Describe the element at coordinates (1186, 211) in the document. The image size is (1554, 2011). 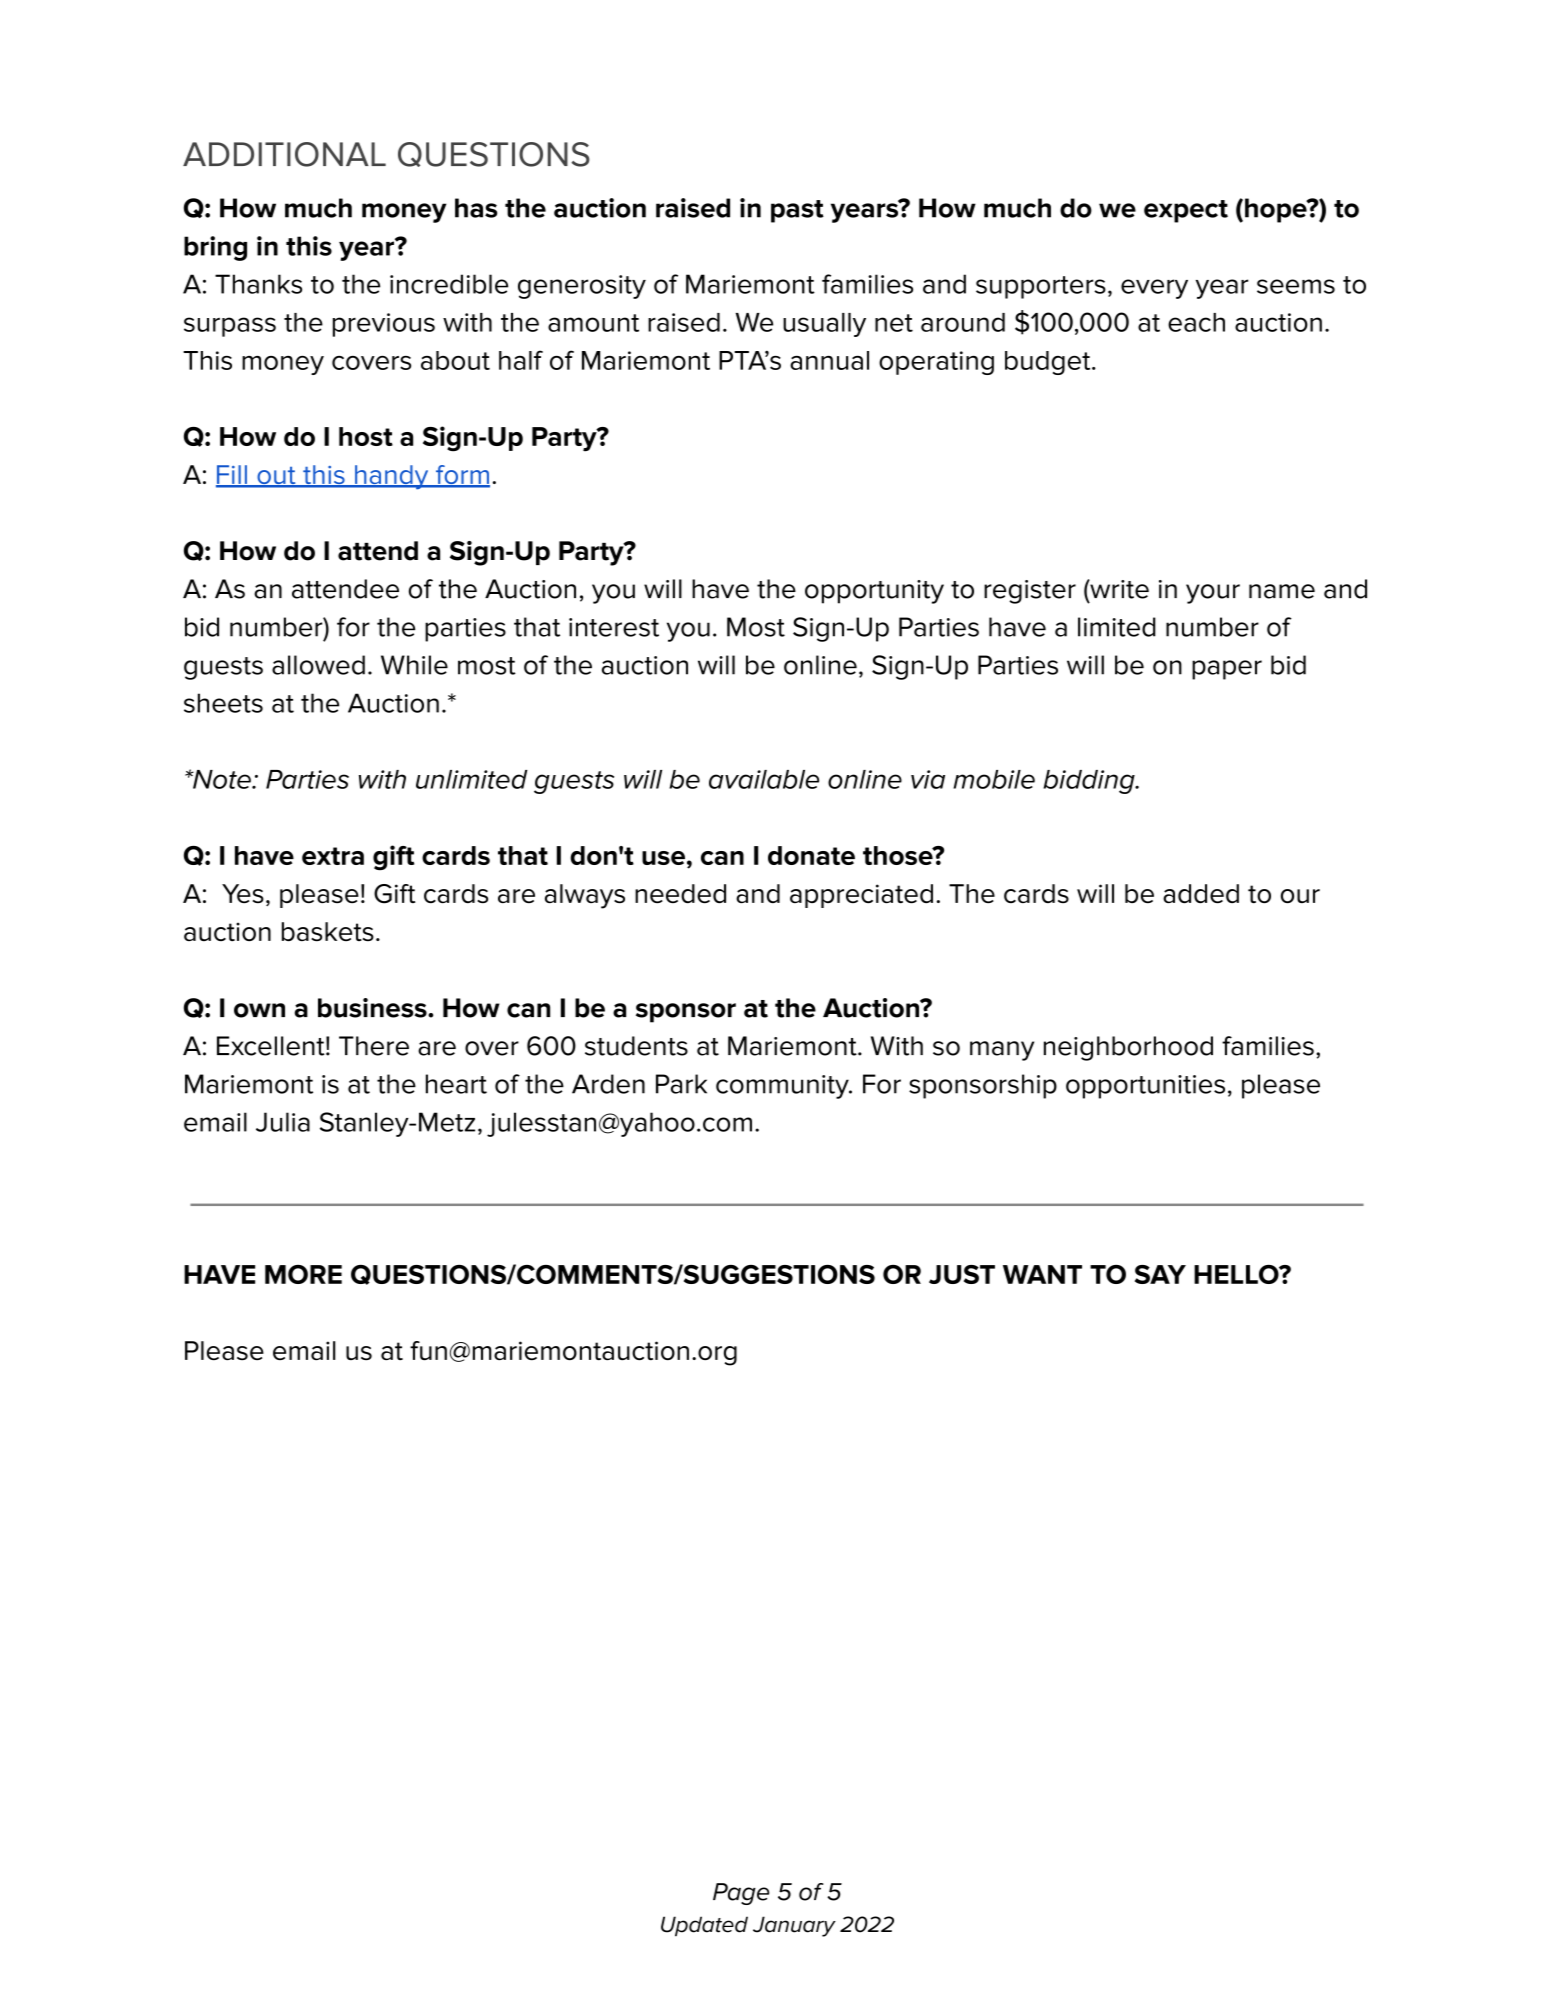
I see `expect` at that location.
